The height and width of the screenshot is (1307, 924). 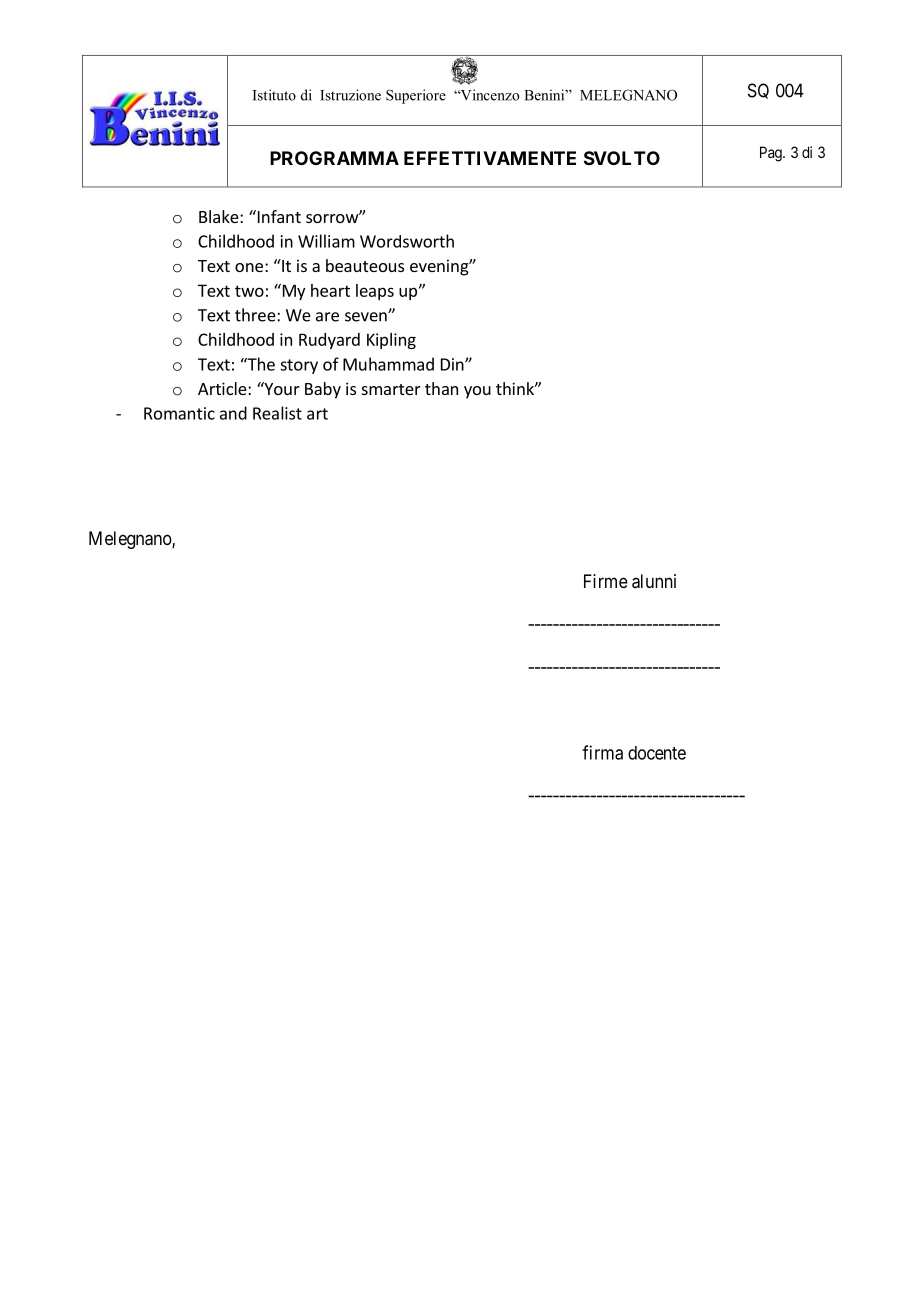 What do you see at coordinates (772, 154) in the screenshot?
I see `Pag` at bounding box center [772, 154].
